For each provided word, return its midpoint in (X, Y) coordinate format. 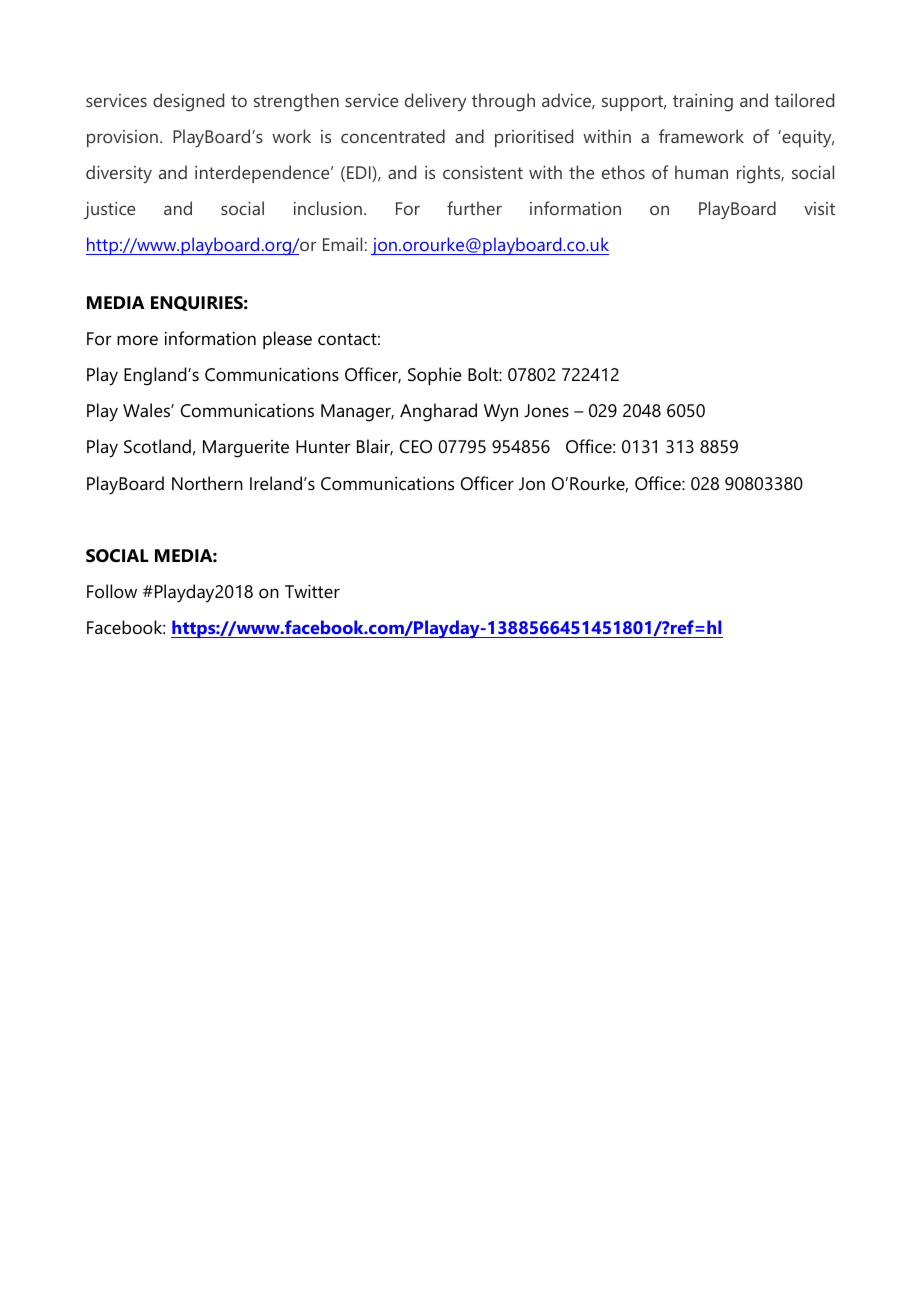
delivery (435, 102)
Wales (147, 410)
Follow (112, 591)
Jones (546, 411)
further (474, 208)
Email (342, 244)
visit (819, 208)
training (703, 102)
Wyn (501, 413)
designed (188, 102)
